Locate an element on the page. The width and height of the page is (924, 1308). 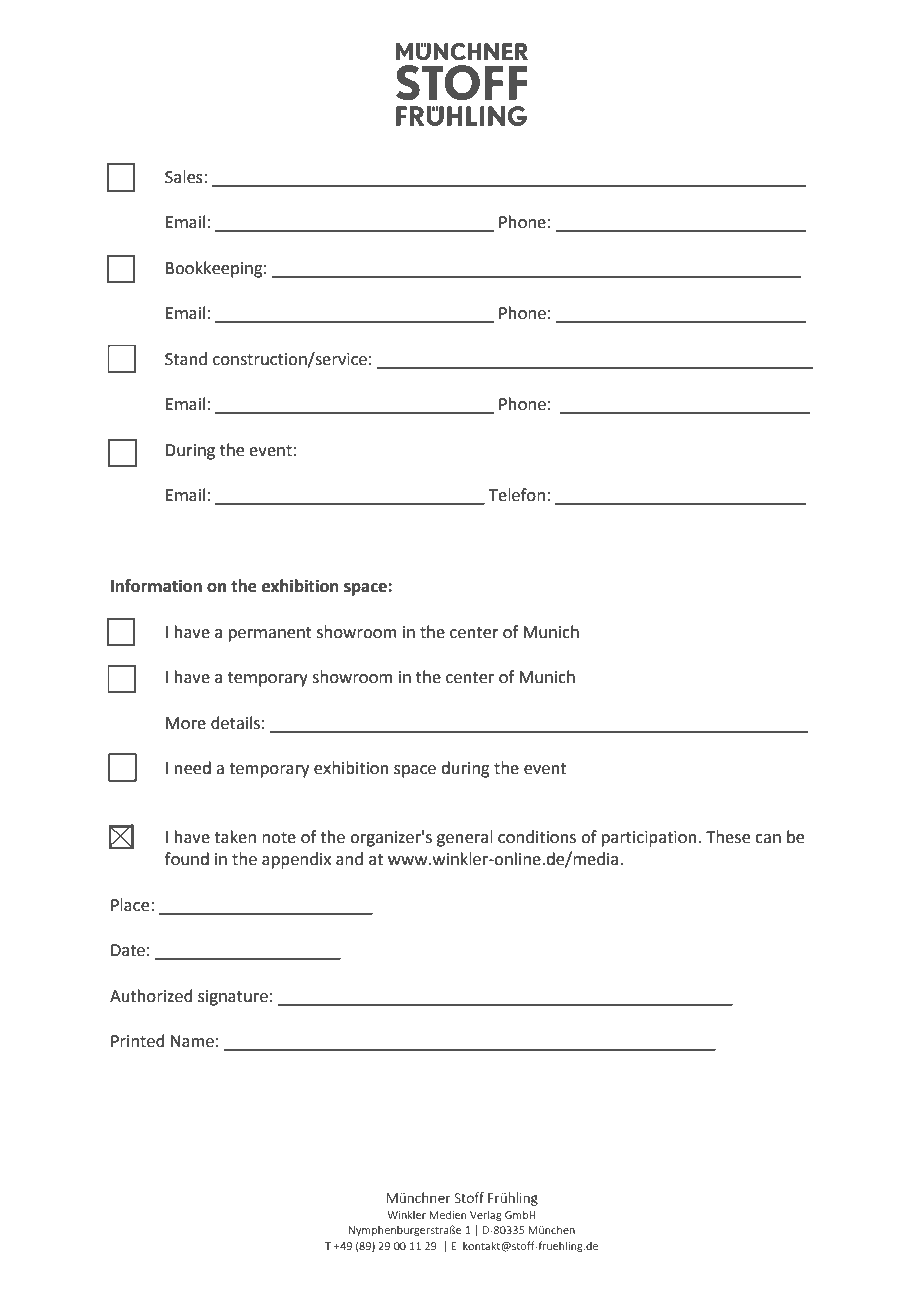
Telefon is located at coordinates (517, 495).
